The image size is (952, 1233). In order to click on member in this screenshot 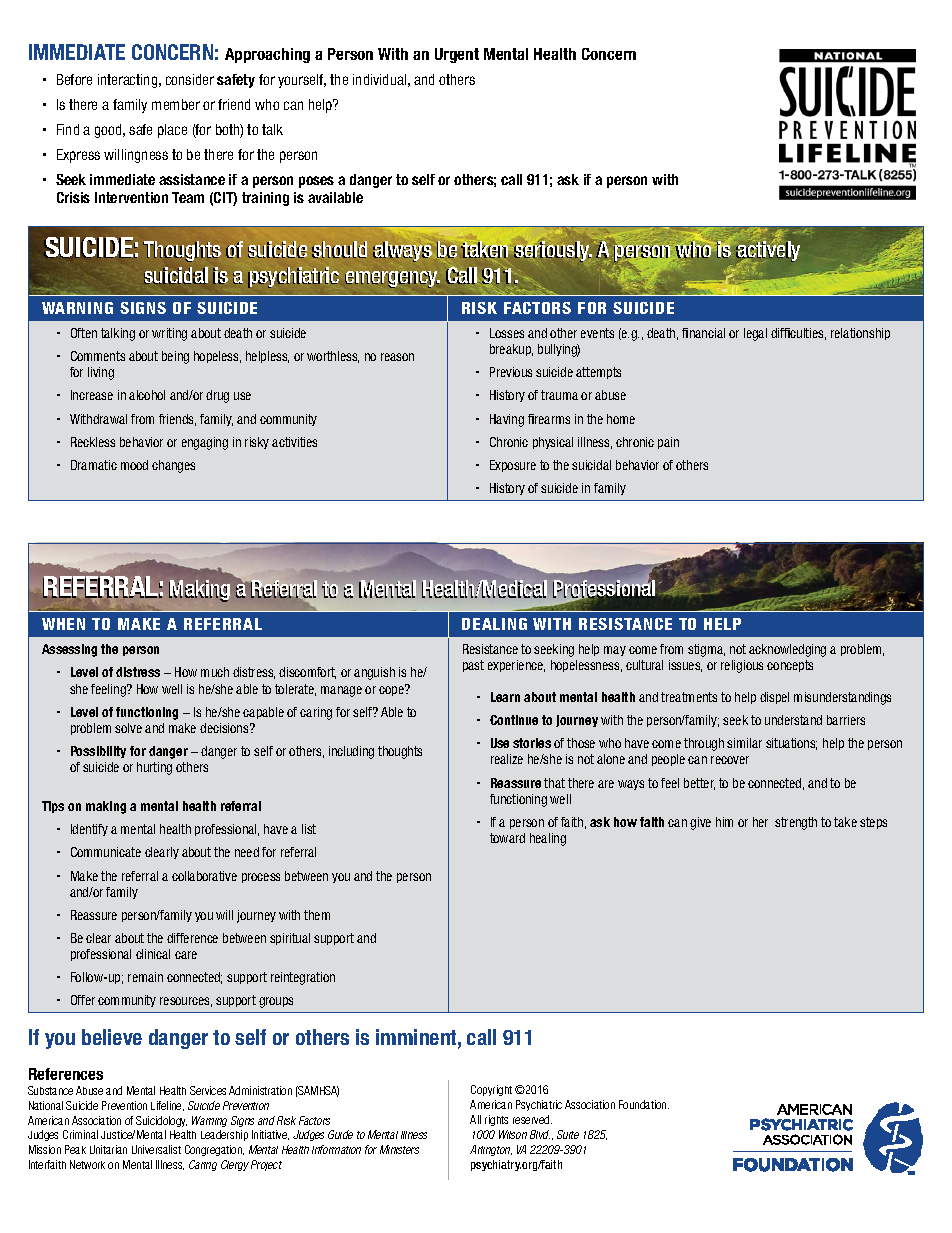, I will do `click(176, 104)`.
